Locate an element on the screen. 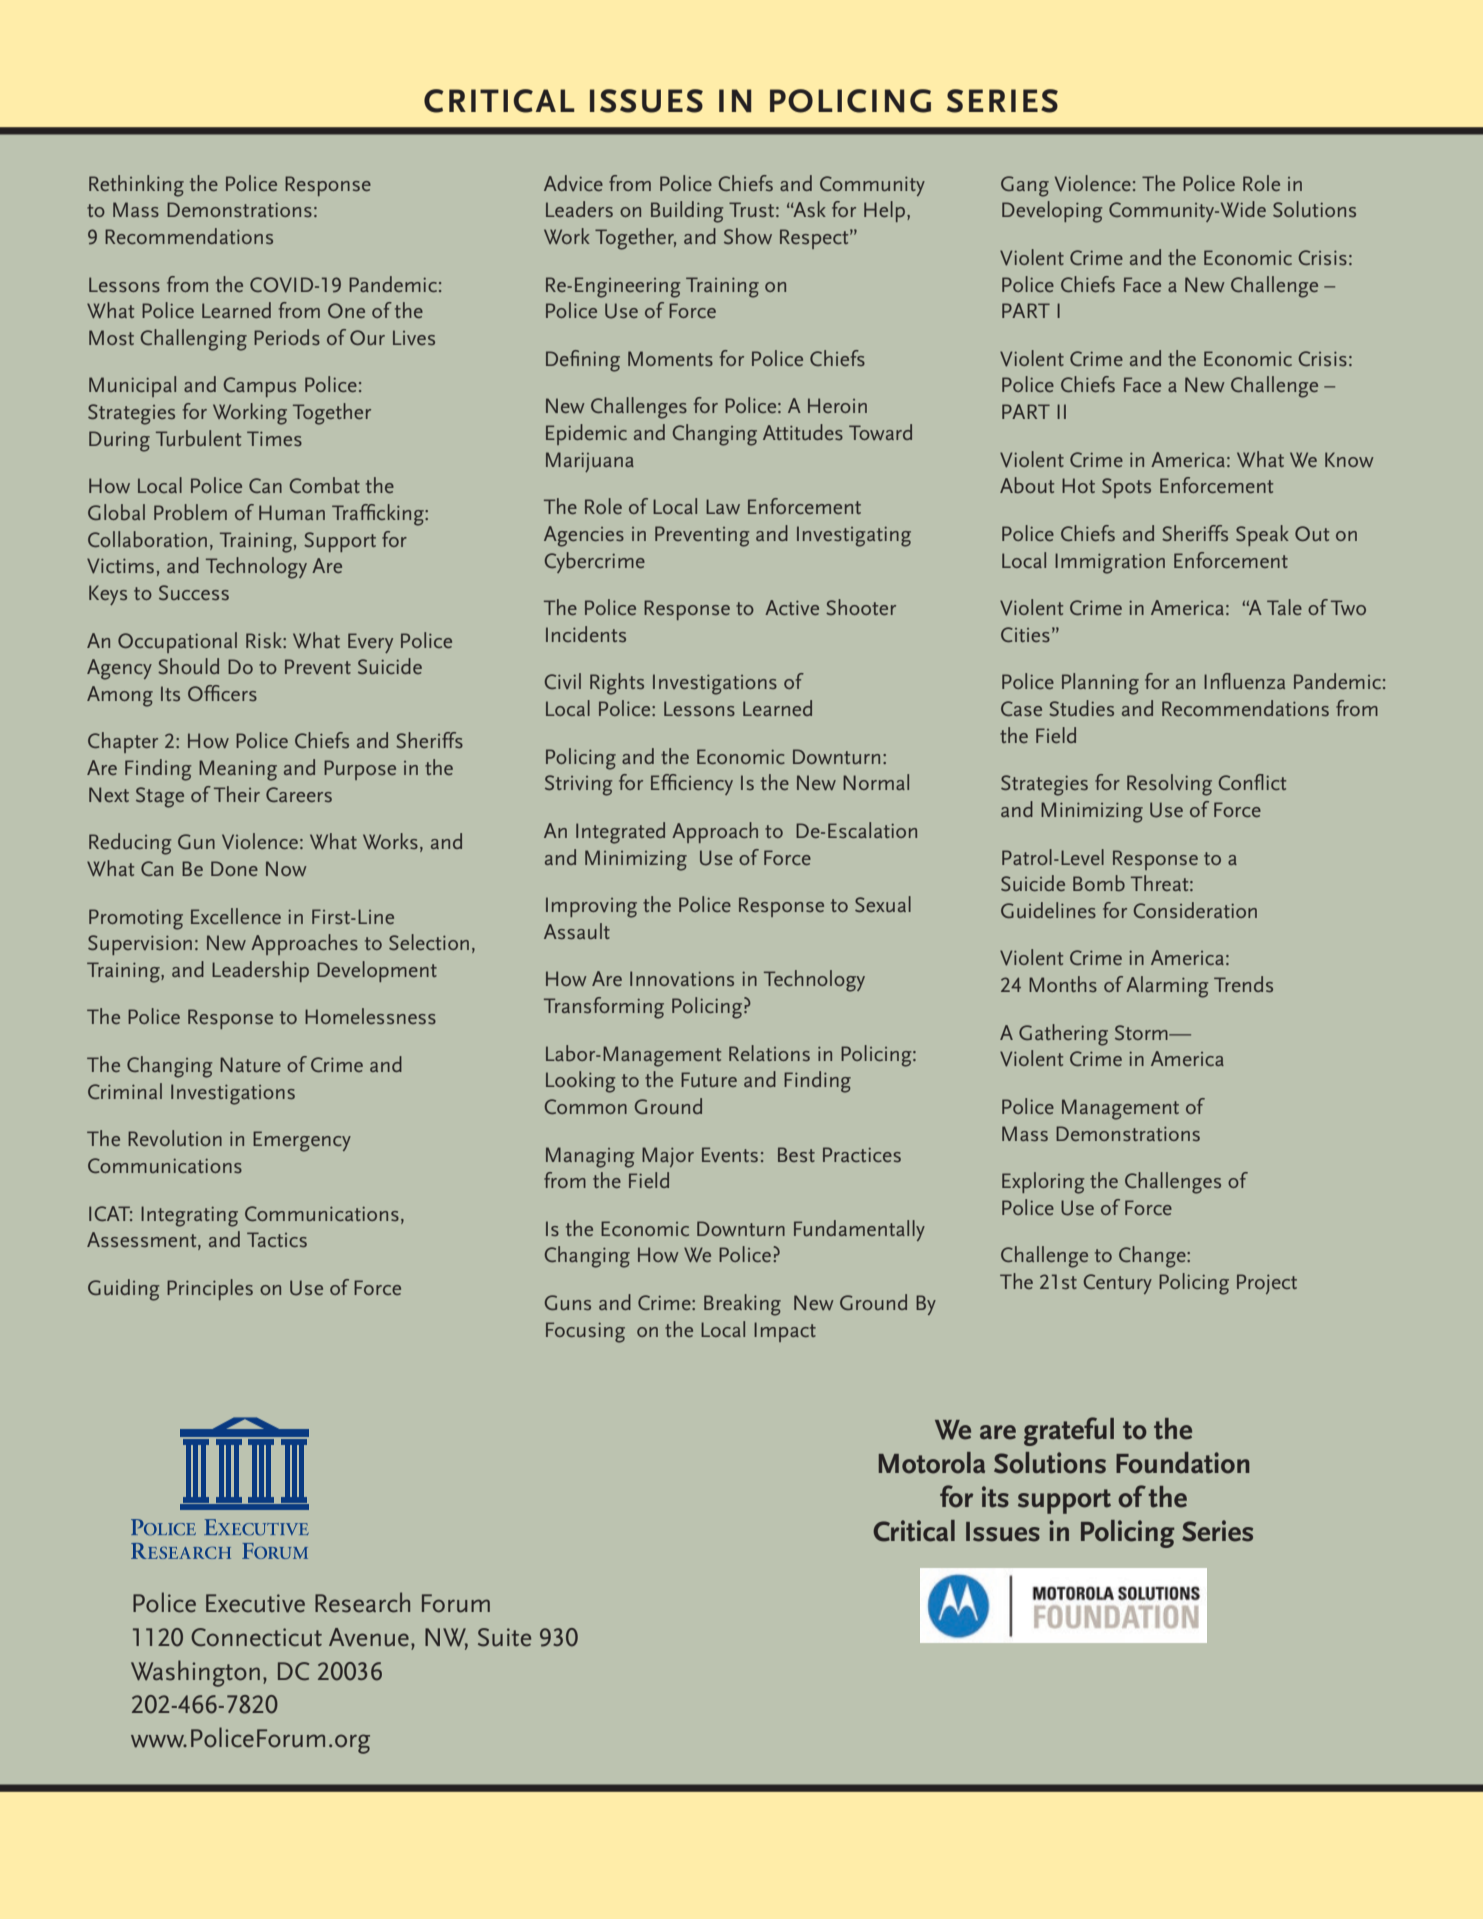 Image resolution: width=1483 pixels, height=1919 pixels. Consideration is located at coordinates (1195, 910).
